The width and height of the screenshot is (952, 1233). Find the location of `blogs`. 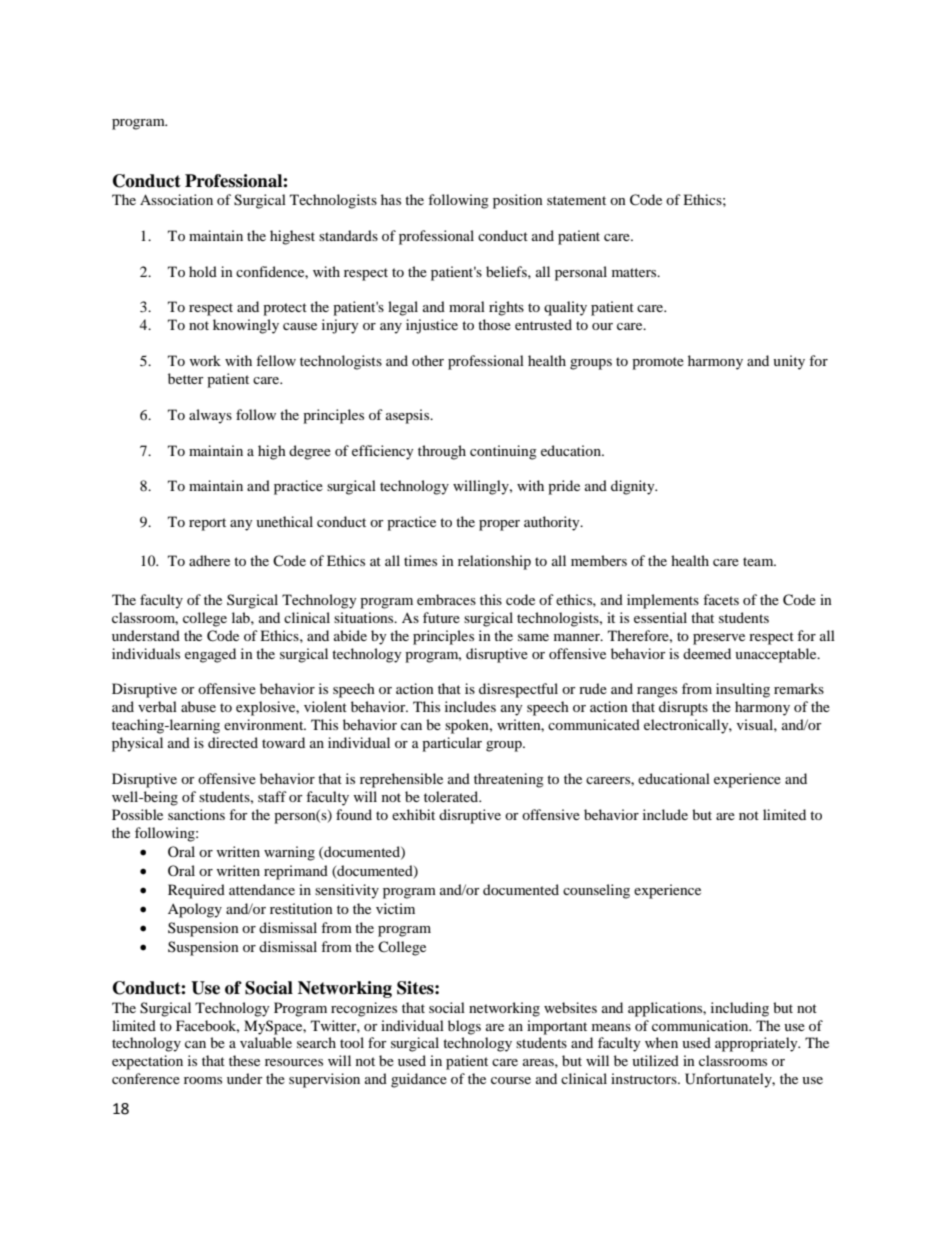

blogs is located at coordinates (464, 1027).
